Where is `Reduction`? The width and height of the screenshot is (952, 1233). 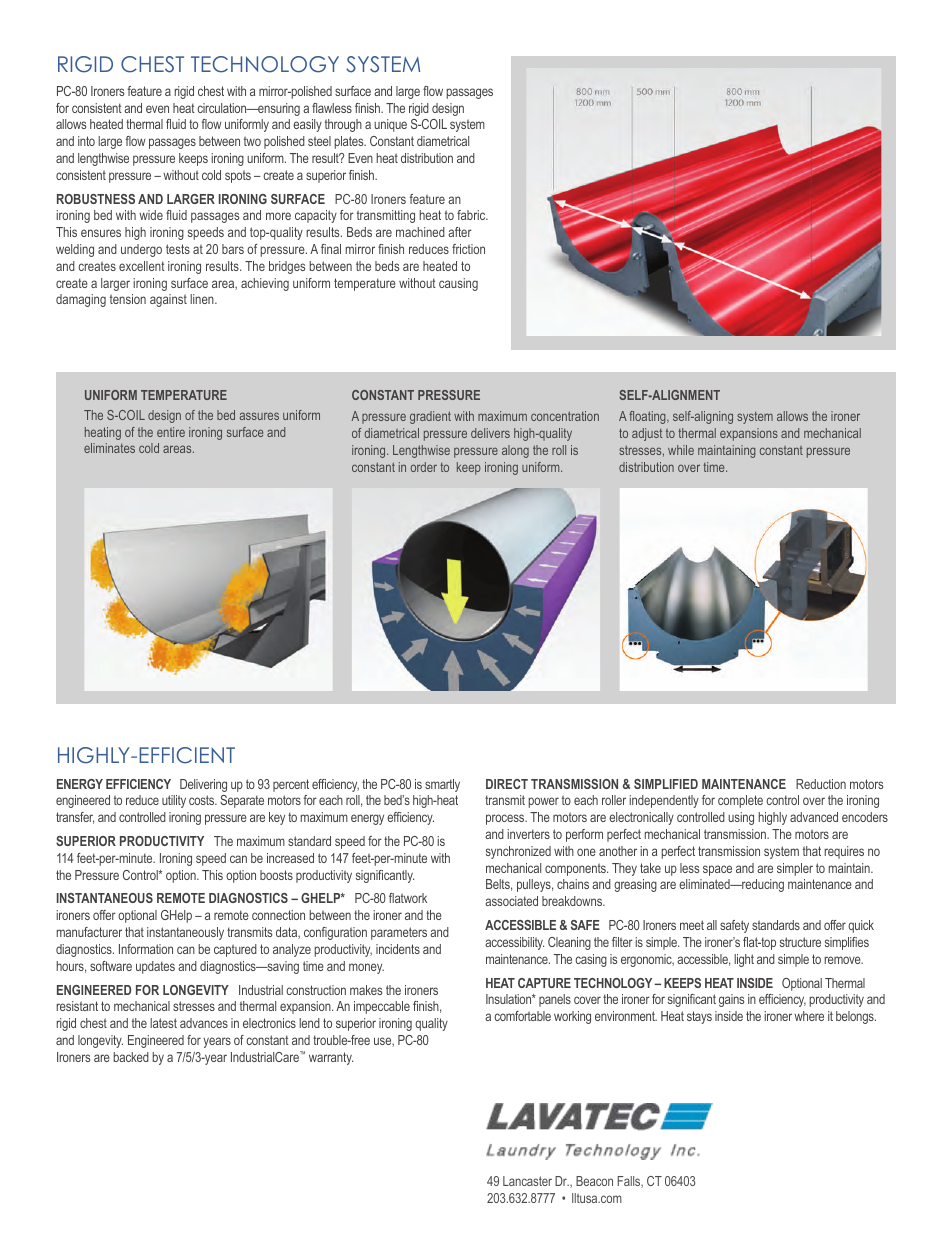
Reduction is located at coordinates (821, 784).
